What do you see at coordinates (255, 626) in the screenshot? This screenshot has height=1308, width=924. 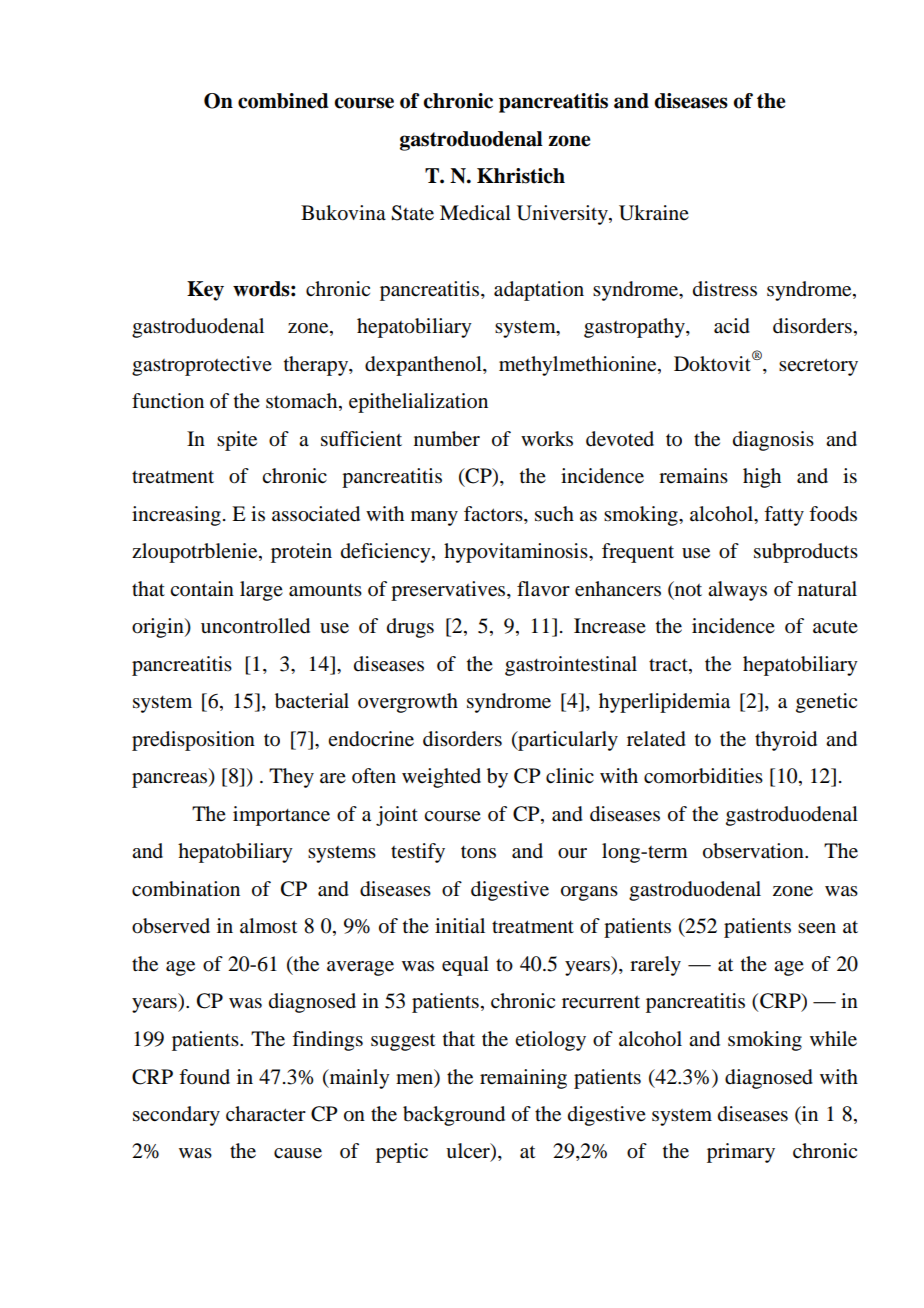 I see `uncontrolled` at bounding box center [255, 626].
